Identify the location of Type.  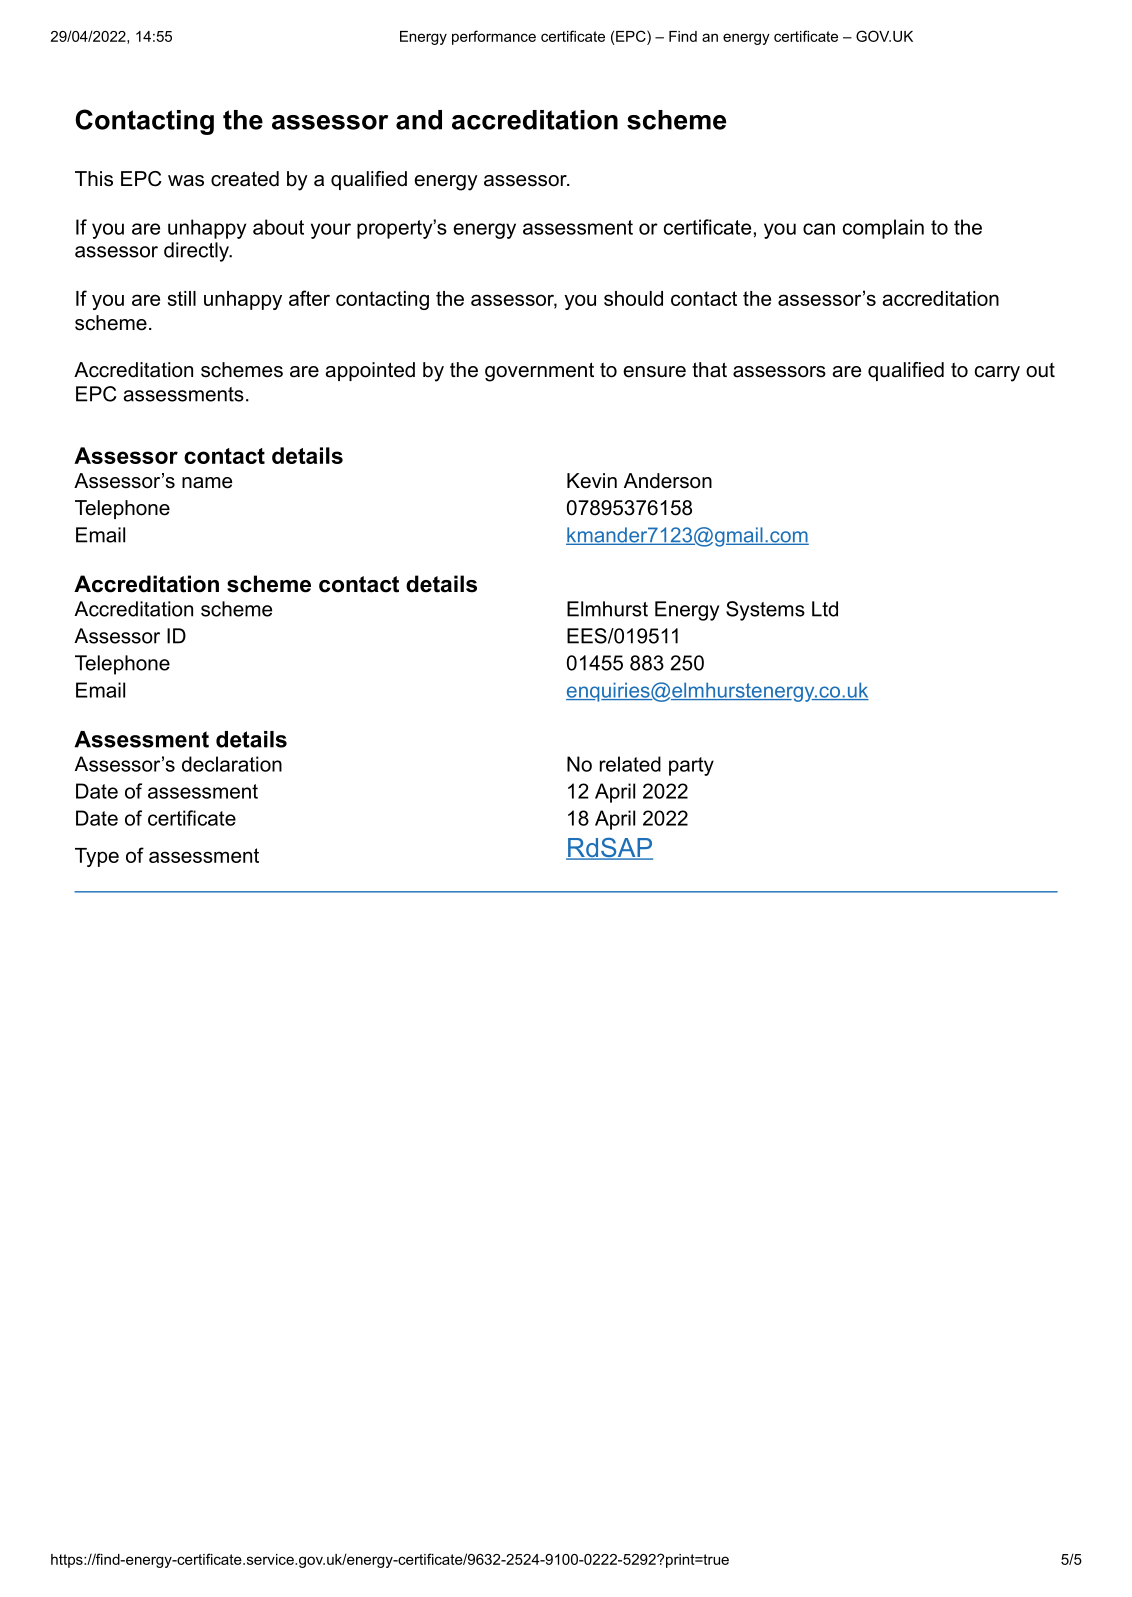
(97, 857).
